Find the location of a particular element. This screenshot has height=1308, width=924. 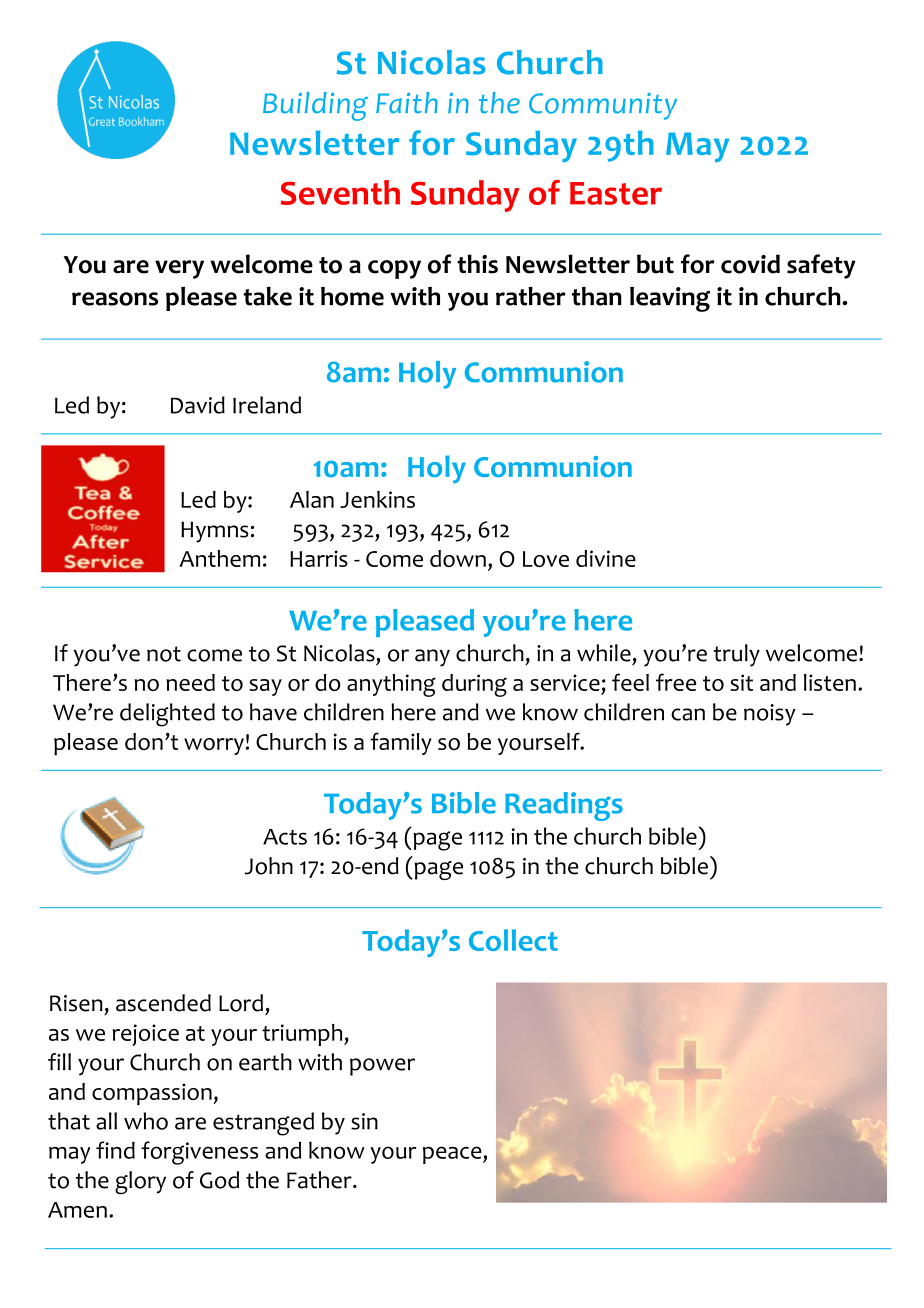

Community is located at coordinates (603, 106).
